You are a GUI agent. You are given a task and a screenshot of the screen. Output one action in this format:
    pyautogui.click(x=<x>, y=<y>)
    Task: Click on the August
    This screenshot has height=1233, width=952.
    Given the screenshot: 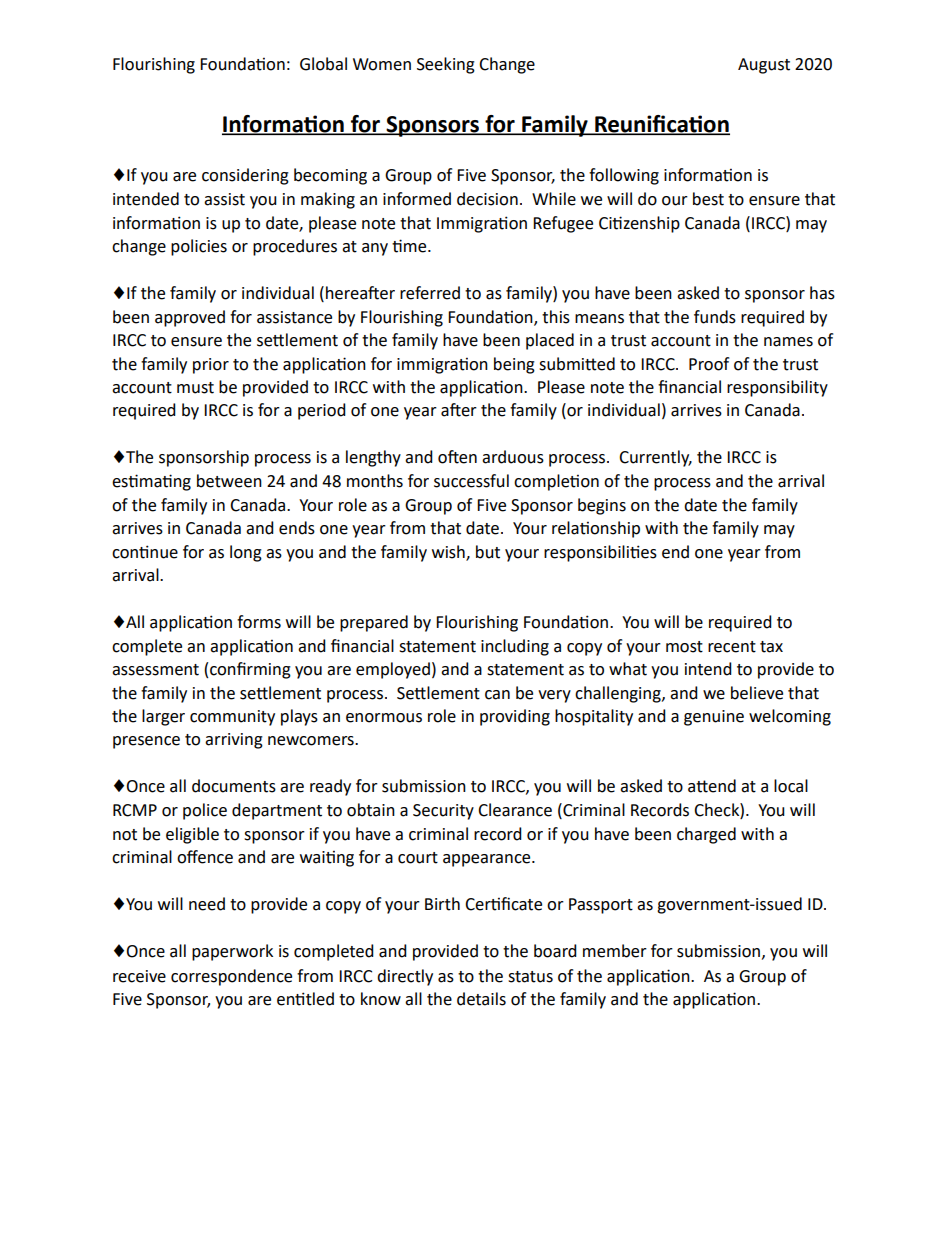 What is the action you would take?
    pyautogui.click(x=764, y=66)
